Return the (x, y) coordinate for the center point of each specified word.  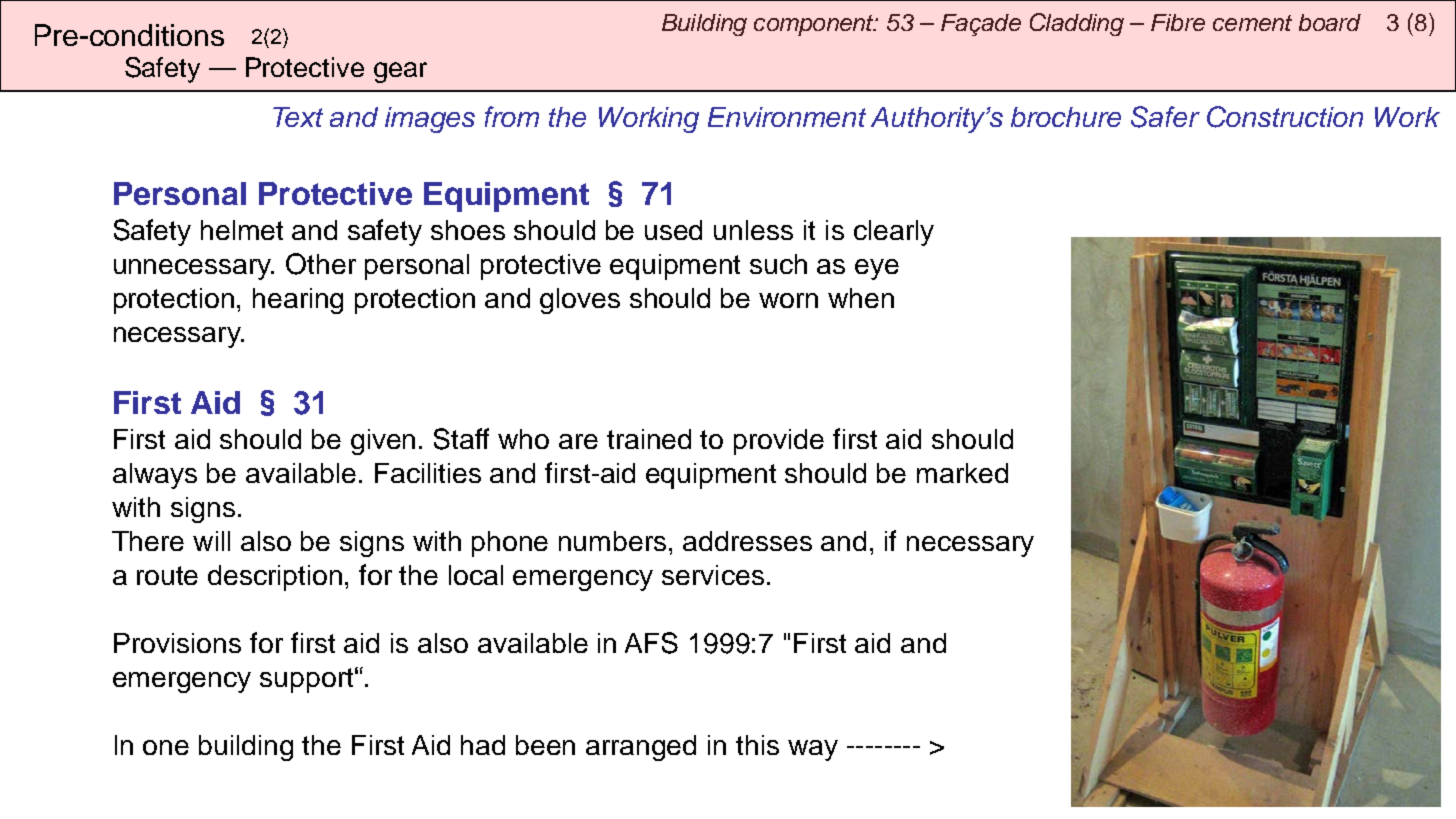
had (483, 745)
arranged (641, 748)
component (815, 25)
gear (400, 72)
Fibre (1178, 22)
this (757, 745)
